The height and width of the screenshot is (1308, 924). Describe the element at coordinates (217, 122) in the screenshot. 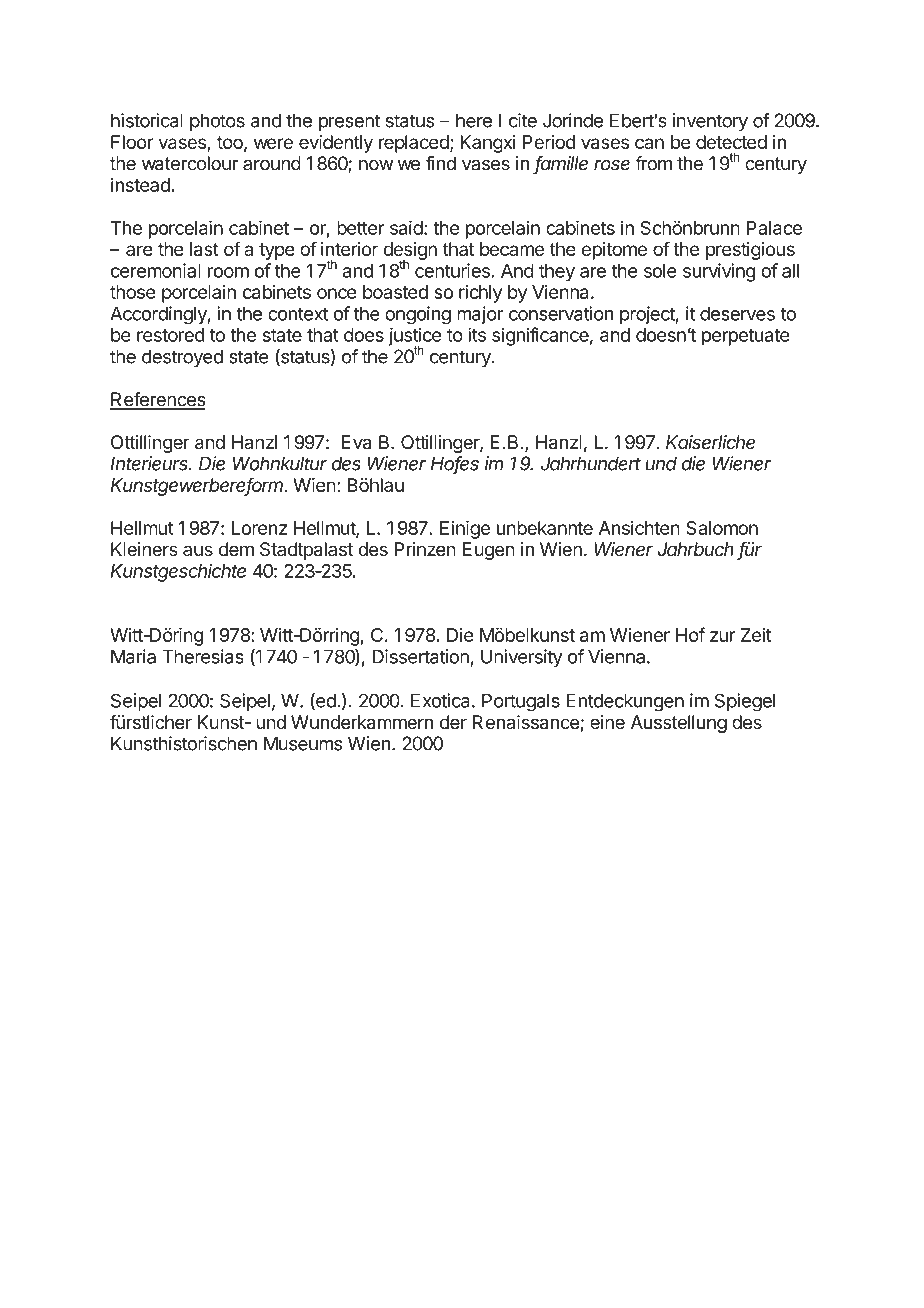

I see `photos` at that location.
